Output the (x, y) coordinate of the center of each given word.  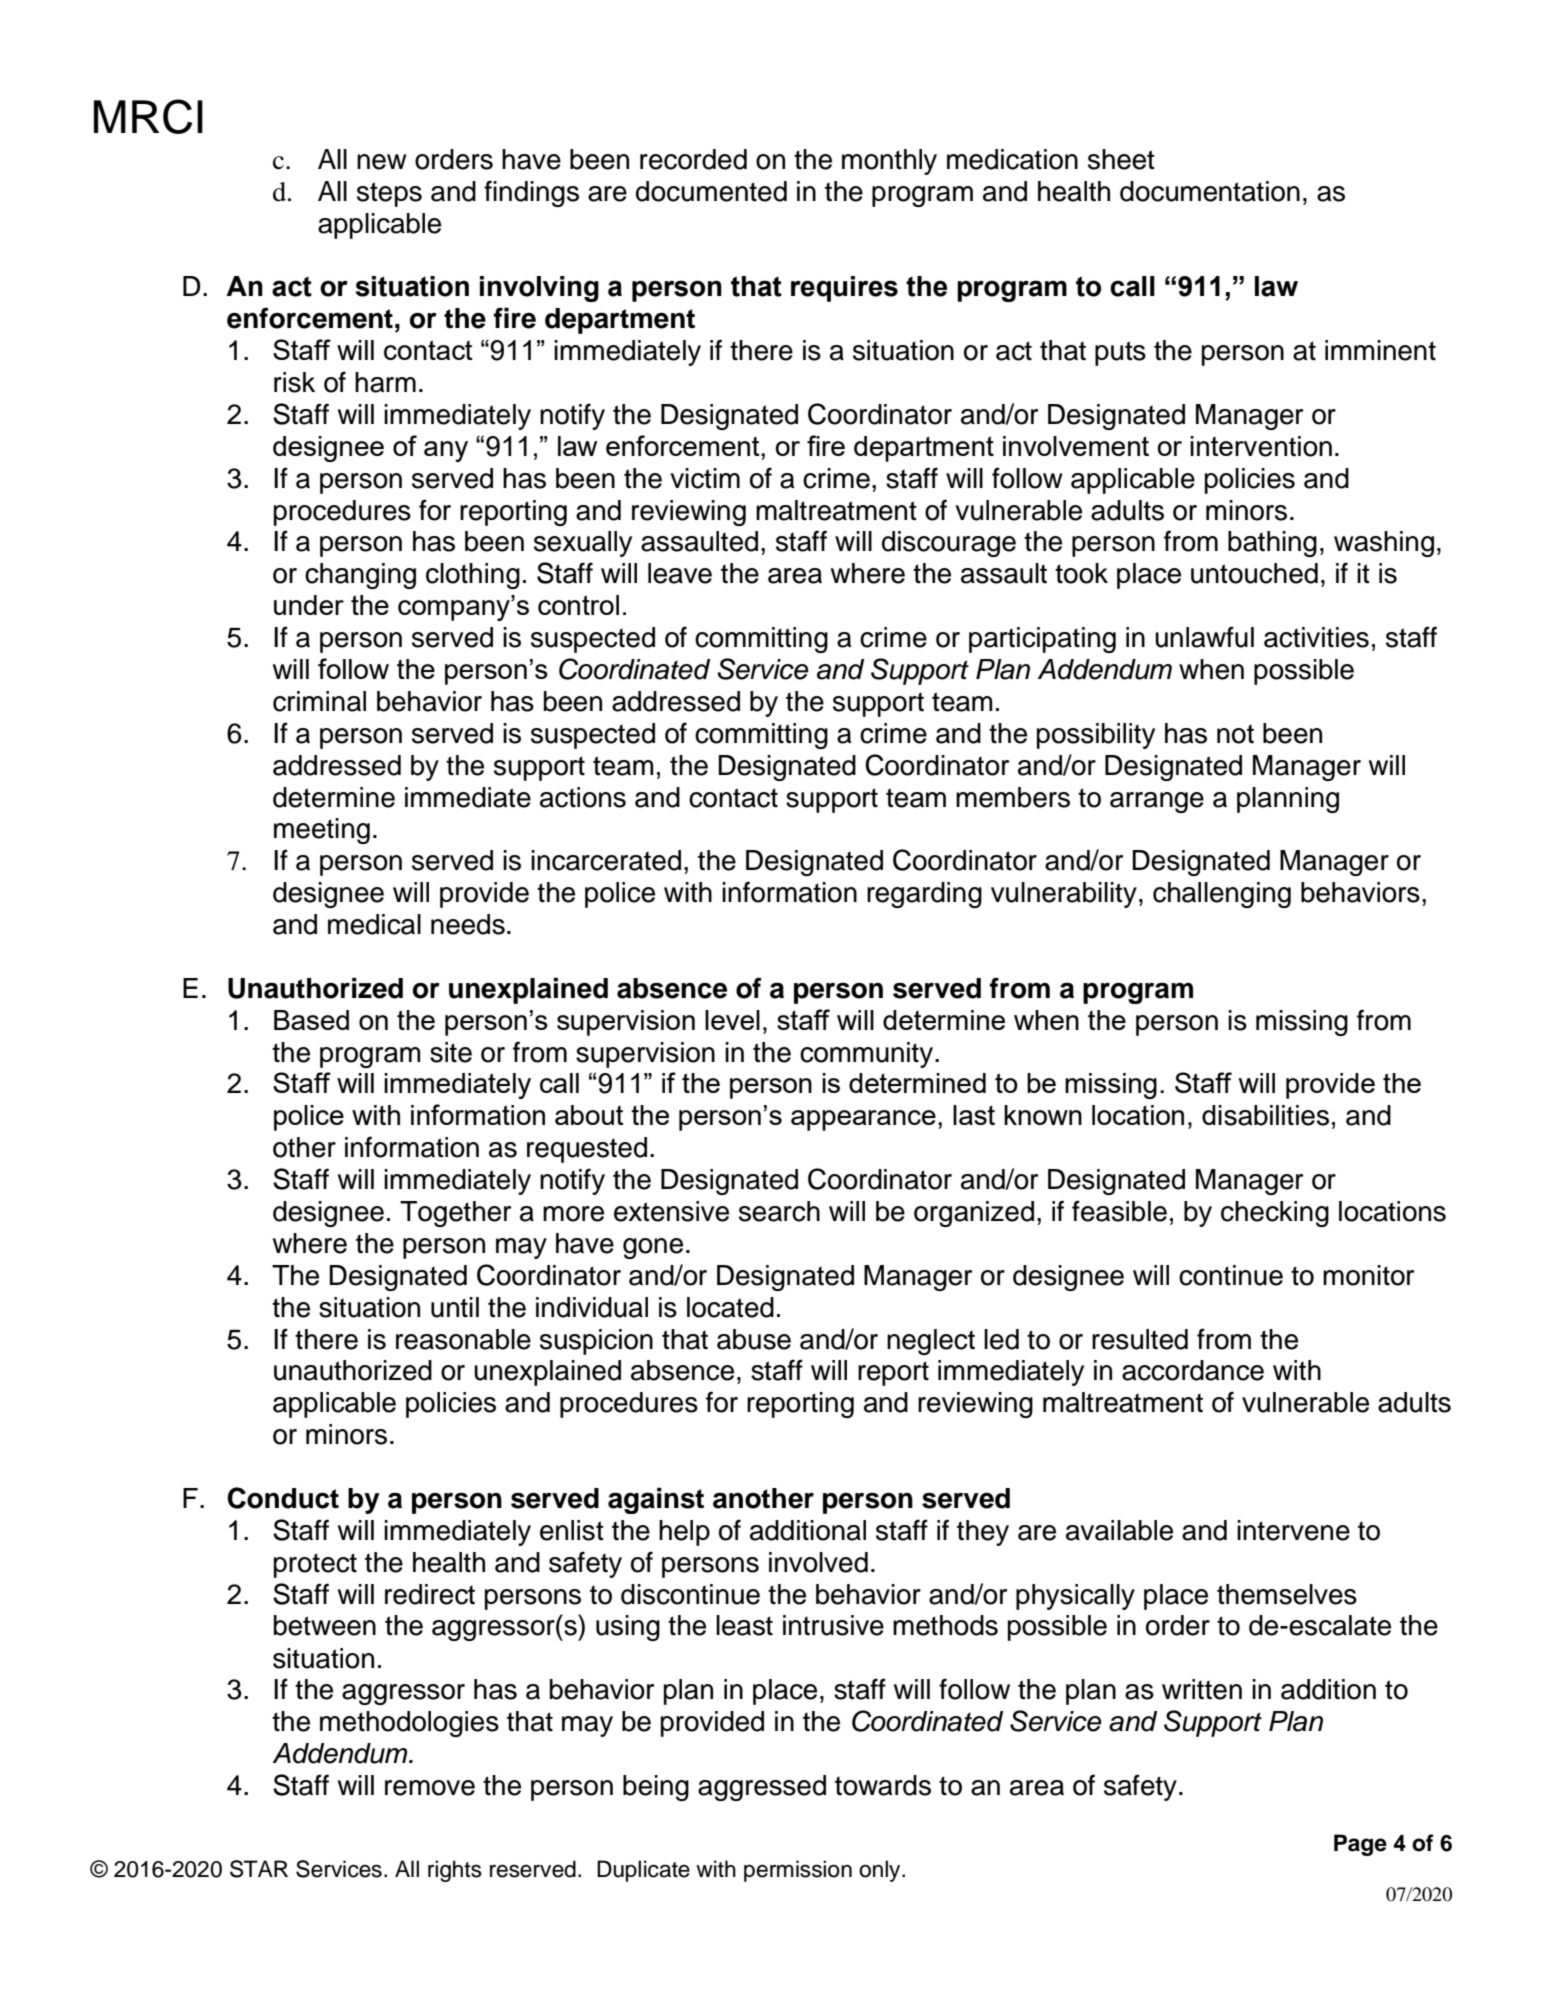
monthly (889, 162)
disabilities (1265, 1115)
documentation (1210, 191)
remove (430, 1788)
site (451, 1052)
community (868, 1055)
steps (389, 194)
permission (798, 1871)
